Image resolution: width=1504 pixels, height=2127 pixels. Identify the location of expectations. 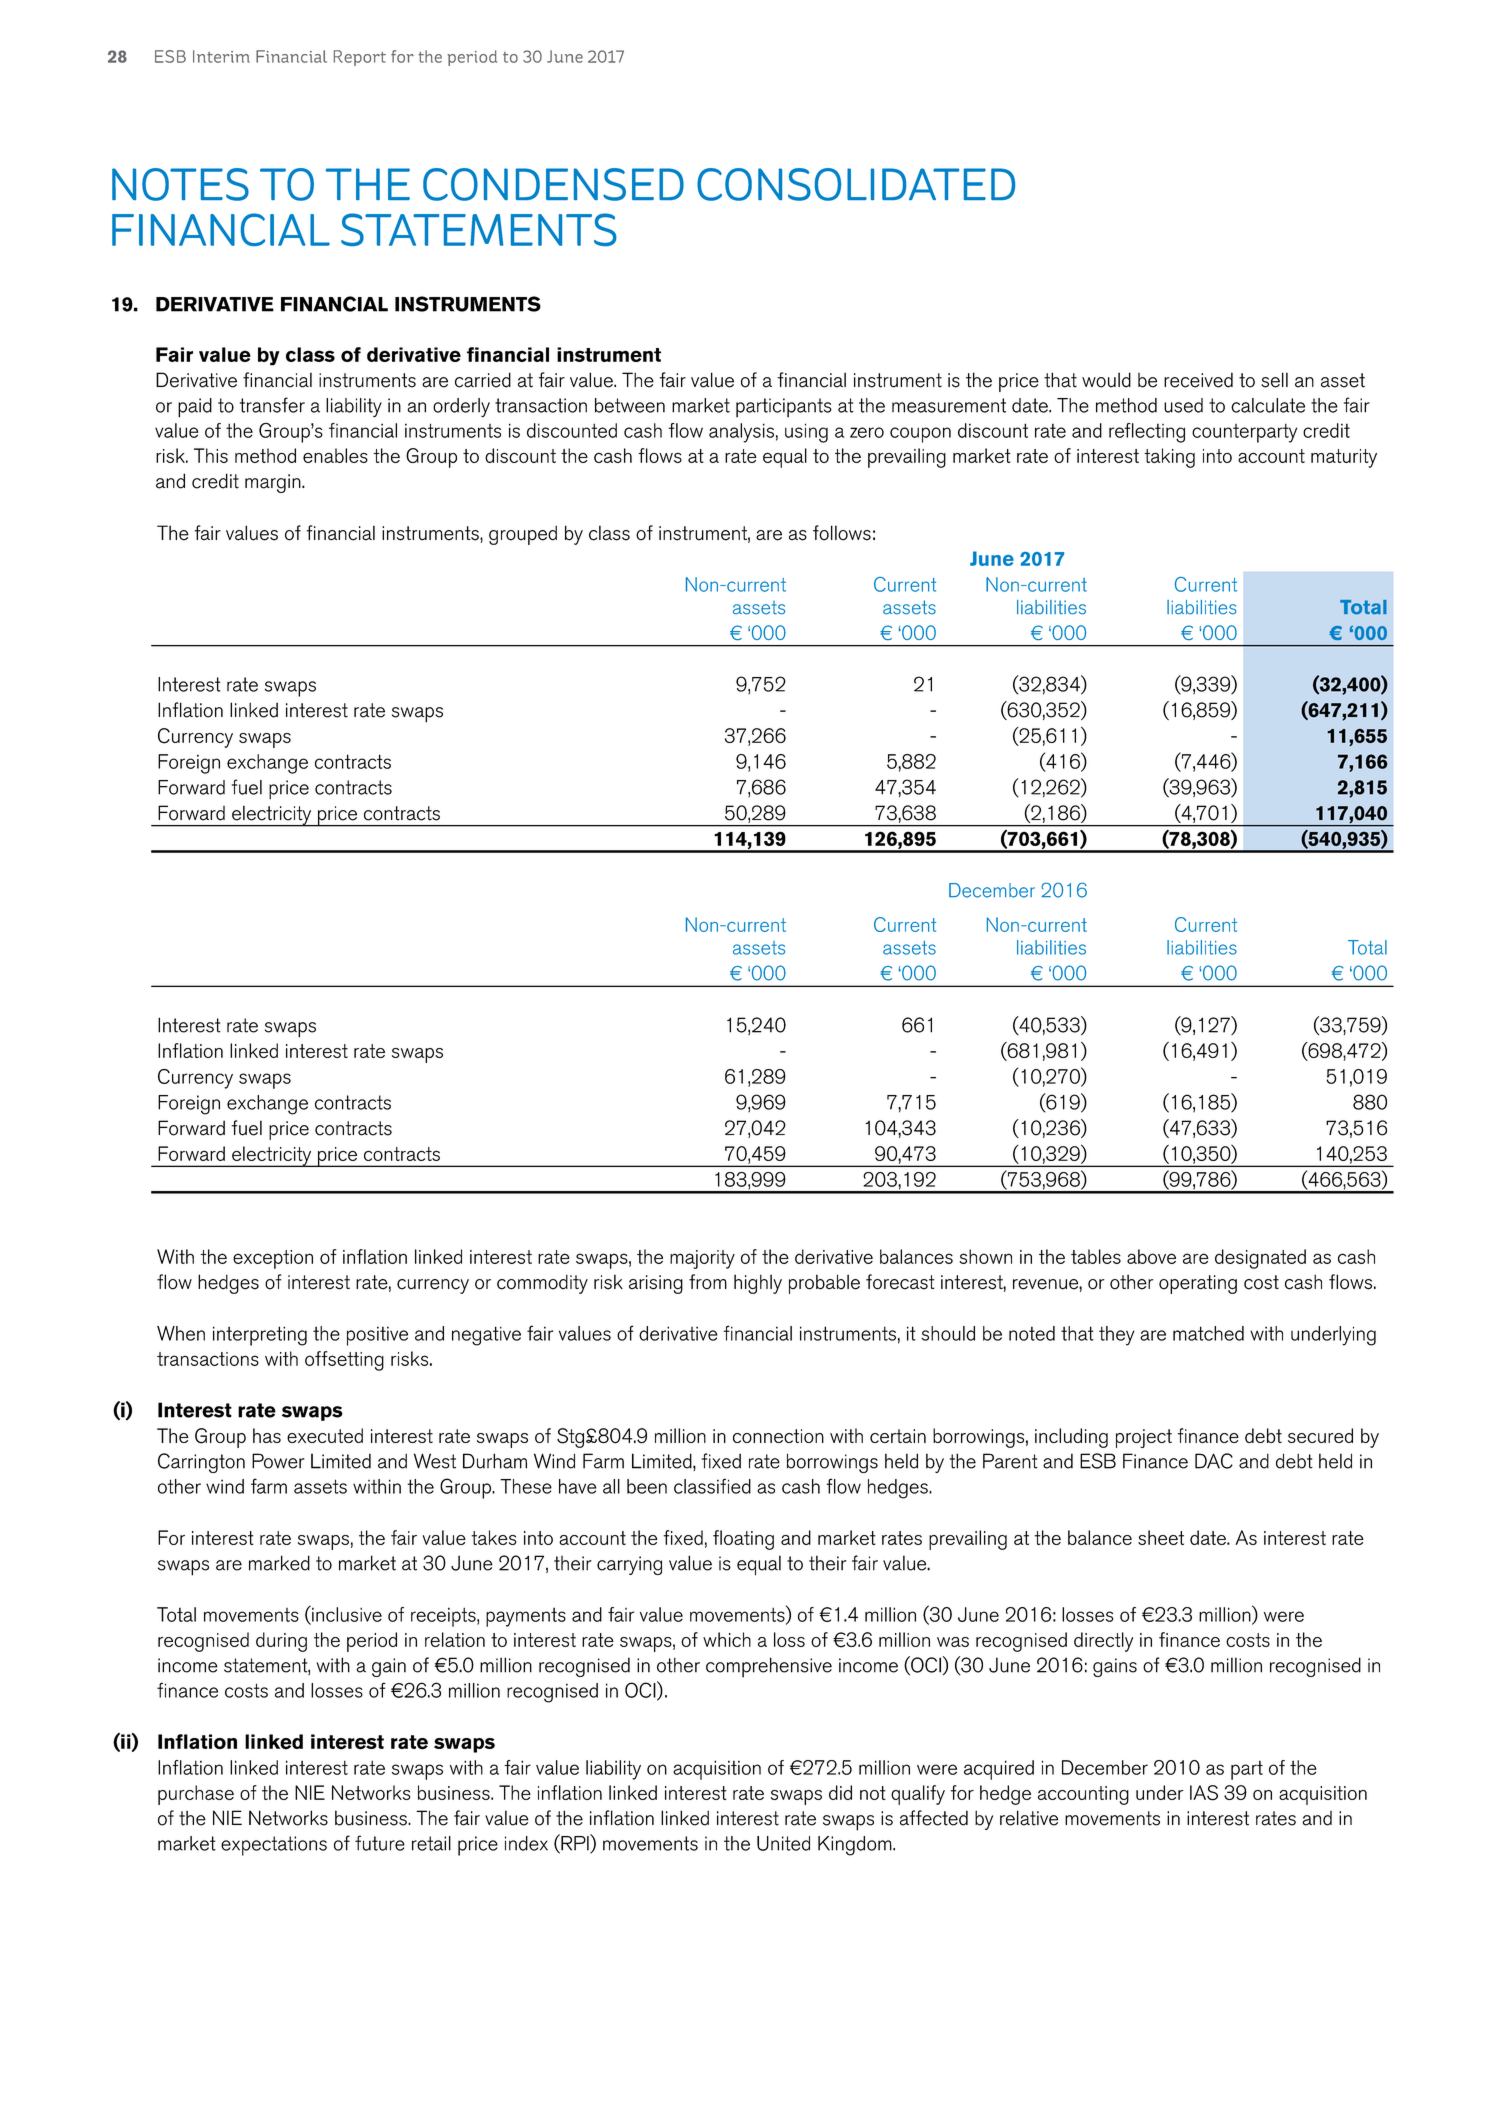
(274, 1846).
